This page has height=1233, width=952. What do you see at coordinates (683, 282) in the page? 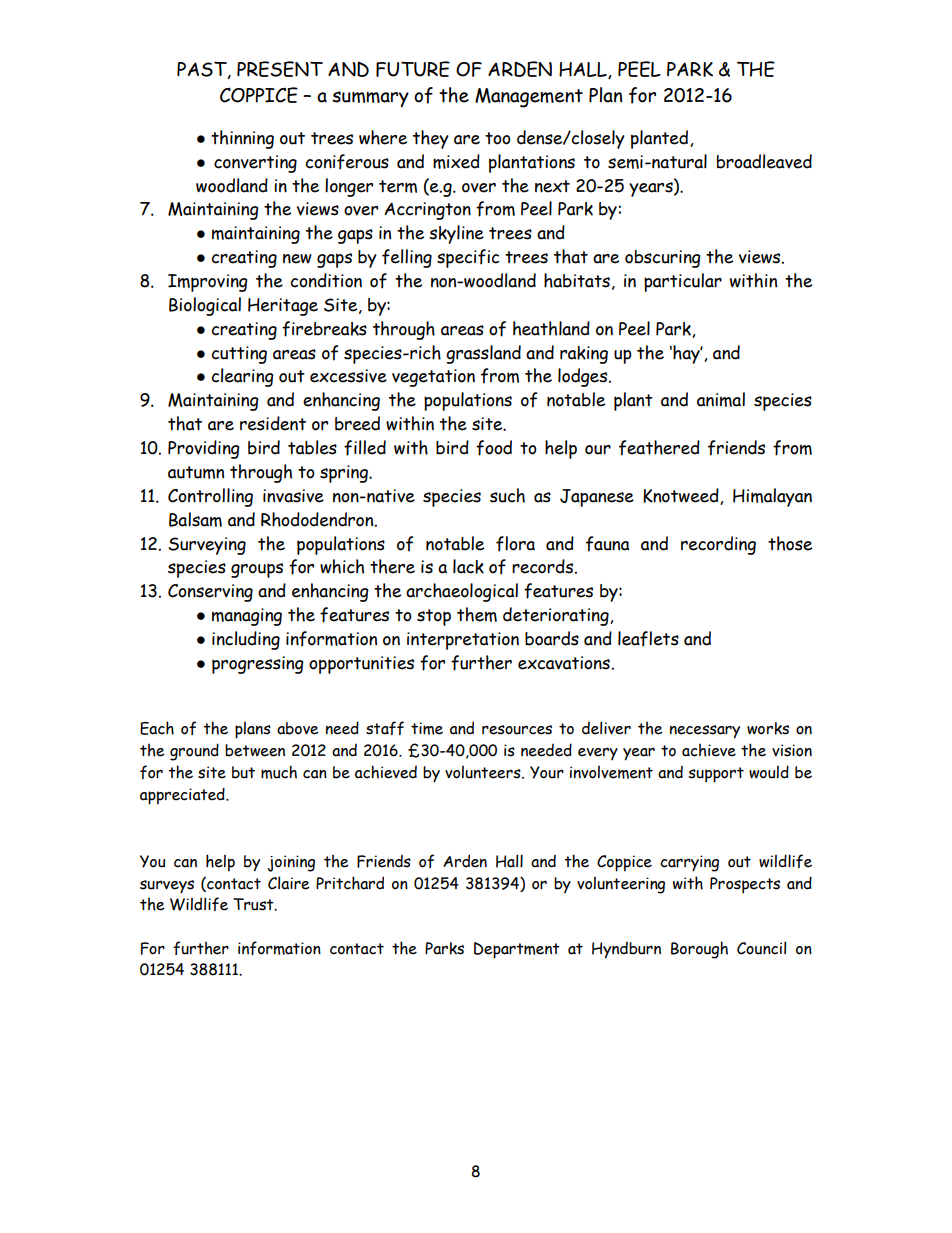
I see `particular` at bounding box center [683, 282].
